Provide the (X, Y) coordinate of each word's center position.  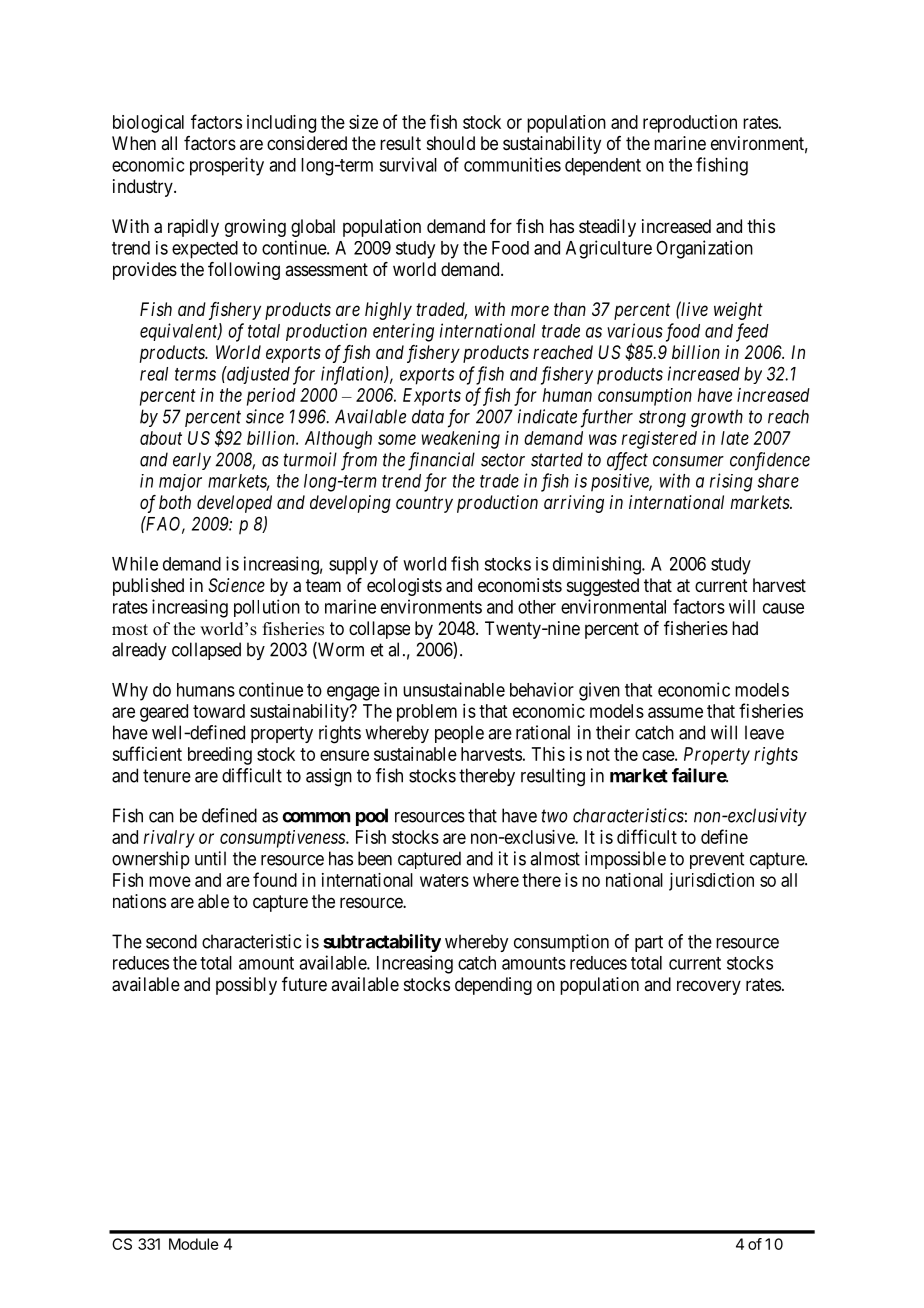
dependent (603, 167)
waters (444, 880)
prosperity (227, 166)
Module (194, 1244)
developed (234, 504)
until (210, 858)
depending (493, 986)
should (451, 143)
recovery (709, 987)
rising (731, 482)
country (424, 504)
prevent (717, 860)
